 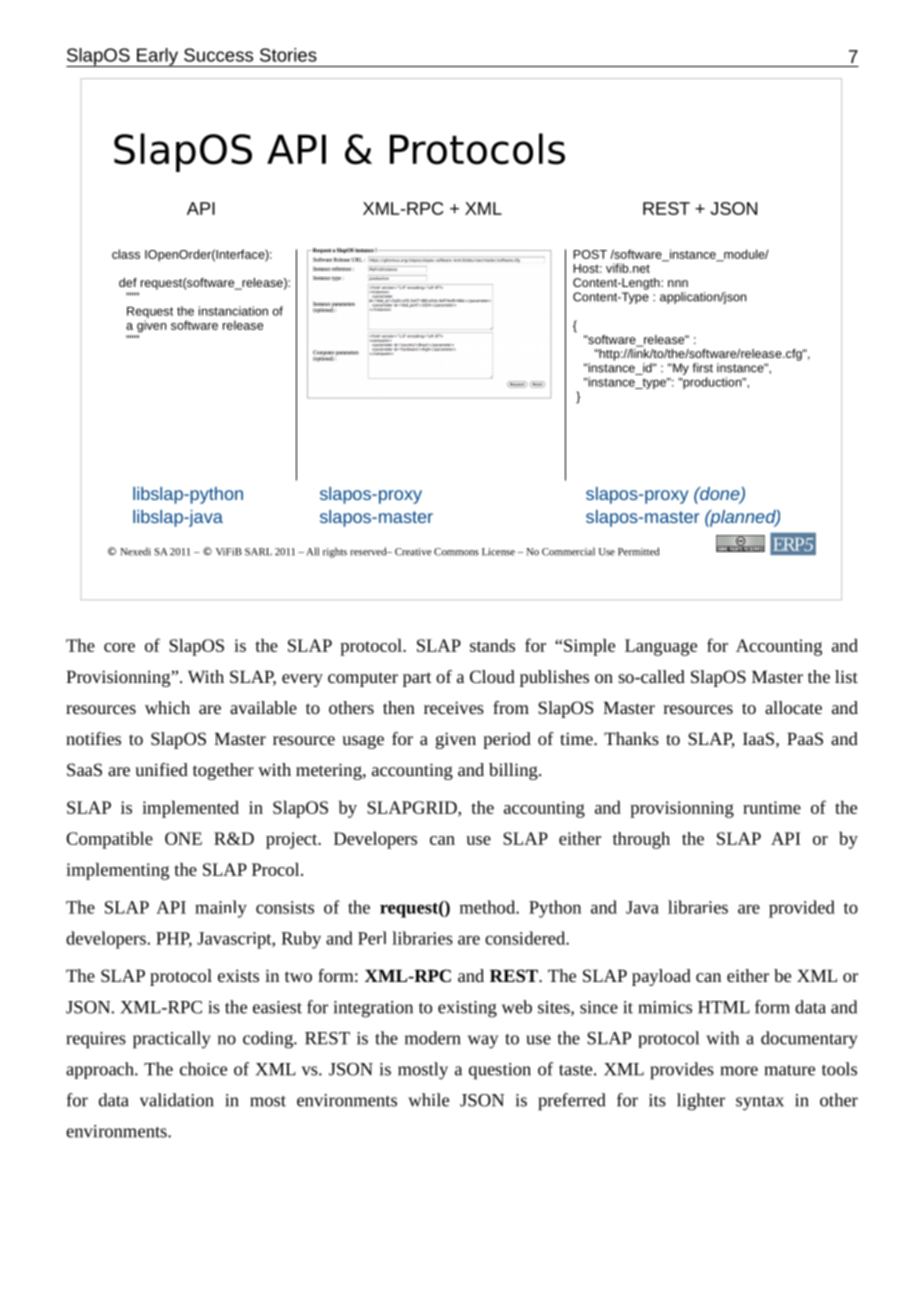 I want to click on def, so click(x=128, y=282).
